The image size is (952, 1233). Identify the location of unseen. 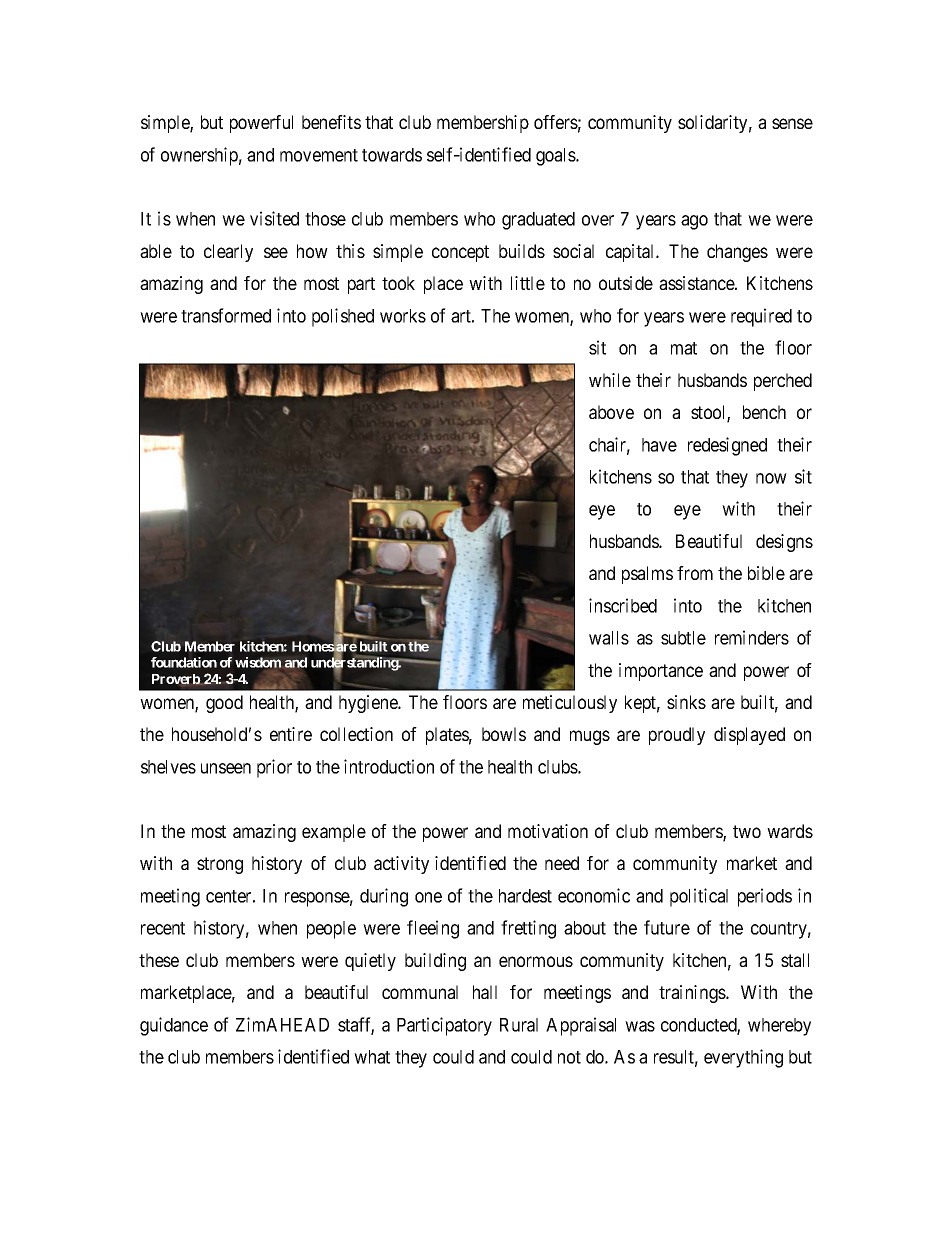
(226, 768).
